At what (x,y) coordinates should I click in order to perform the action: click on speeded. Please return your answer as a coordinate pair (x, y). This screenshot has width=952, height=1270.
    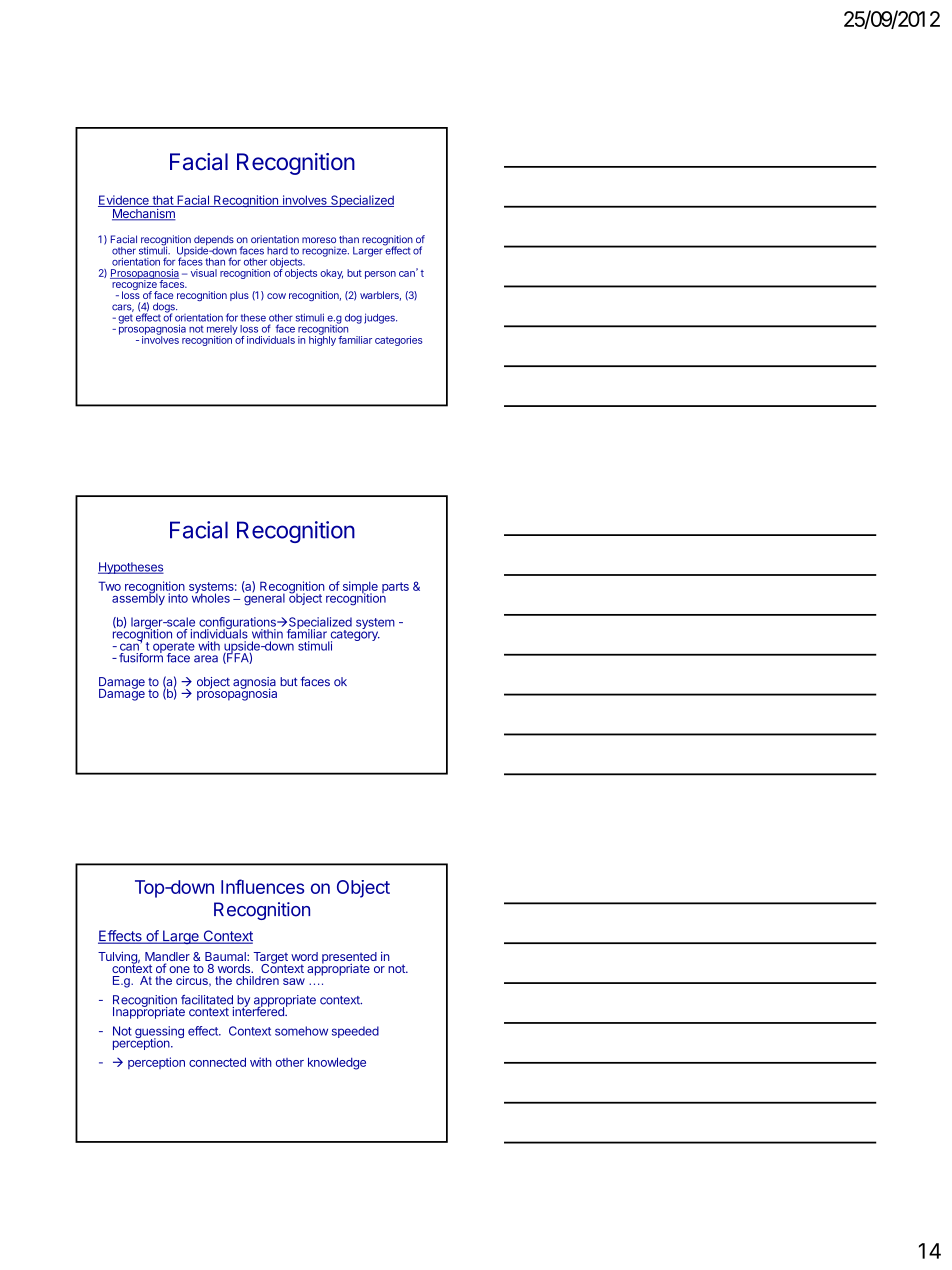
    Looking at the image, I should click on (355, 1032).
